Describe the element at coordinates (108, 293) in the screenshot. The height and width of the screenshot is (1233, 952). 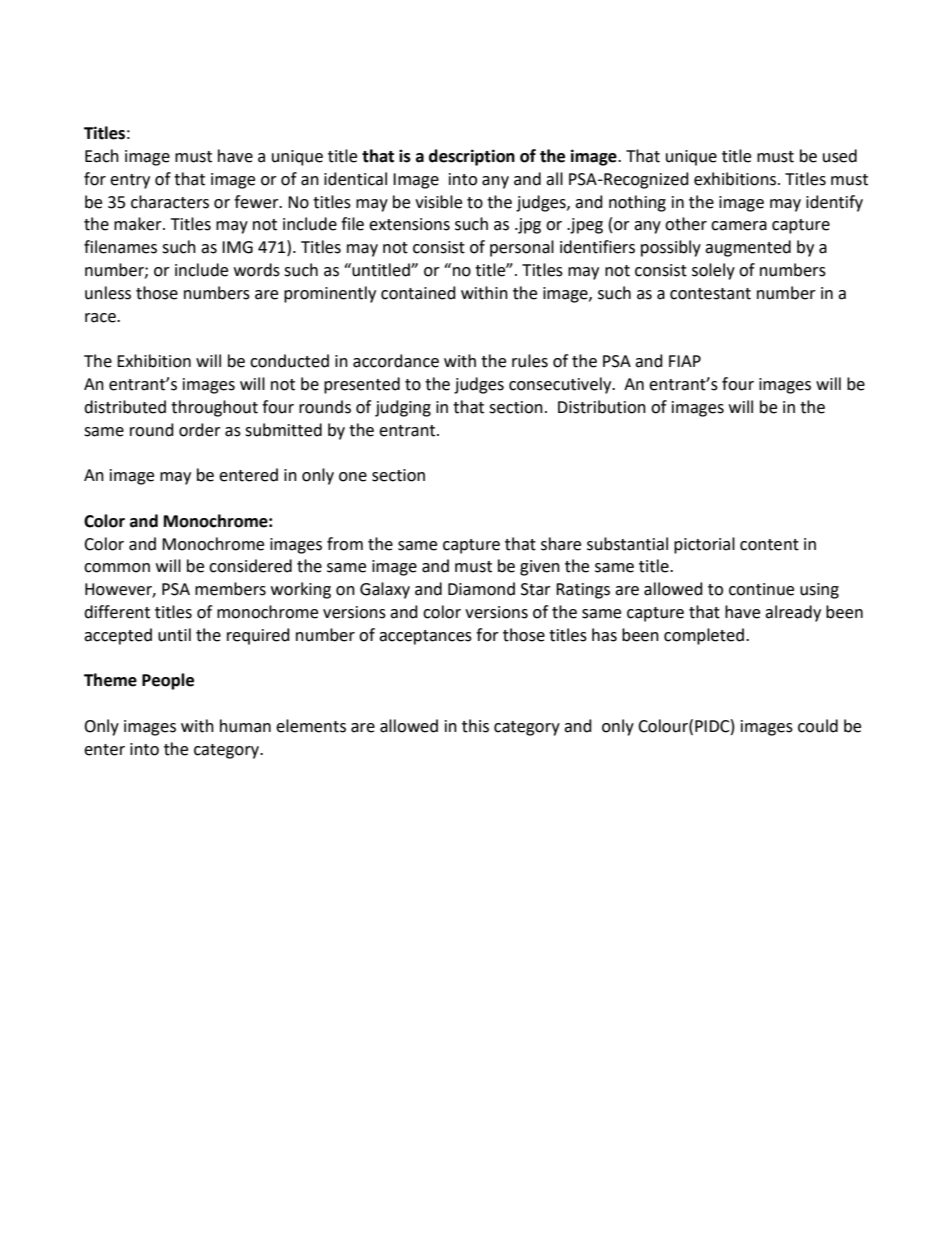
I see `unless` at that location.
